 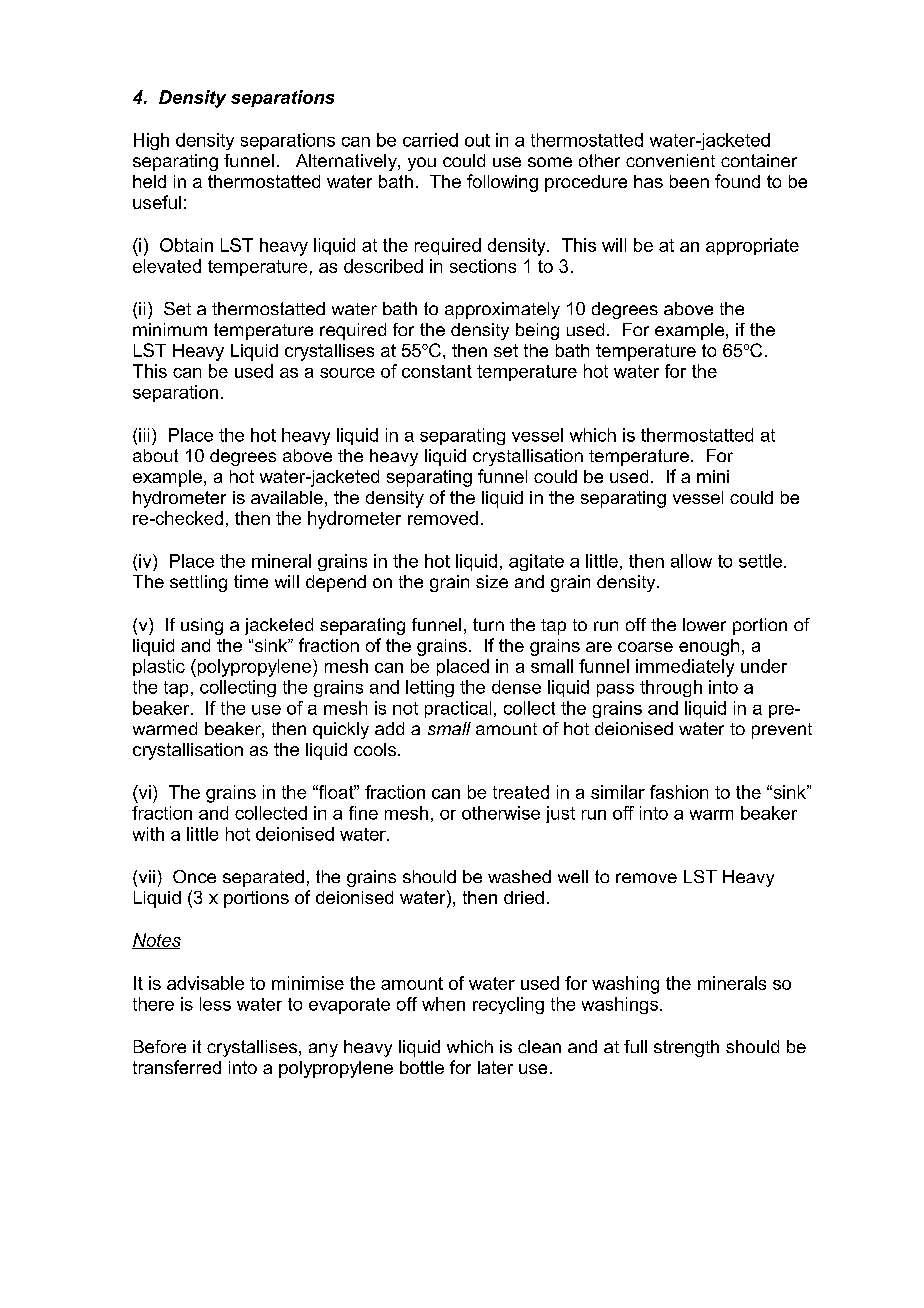 I want to click on lower, so click(x=704, y=624).
